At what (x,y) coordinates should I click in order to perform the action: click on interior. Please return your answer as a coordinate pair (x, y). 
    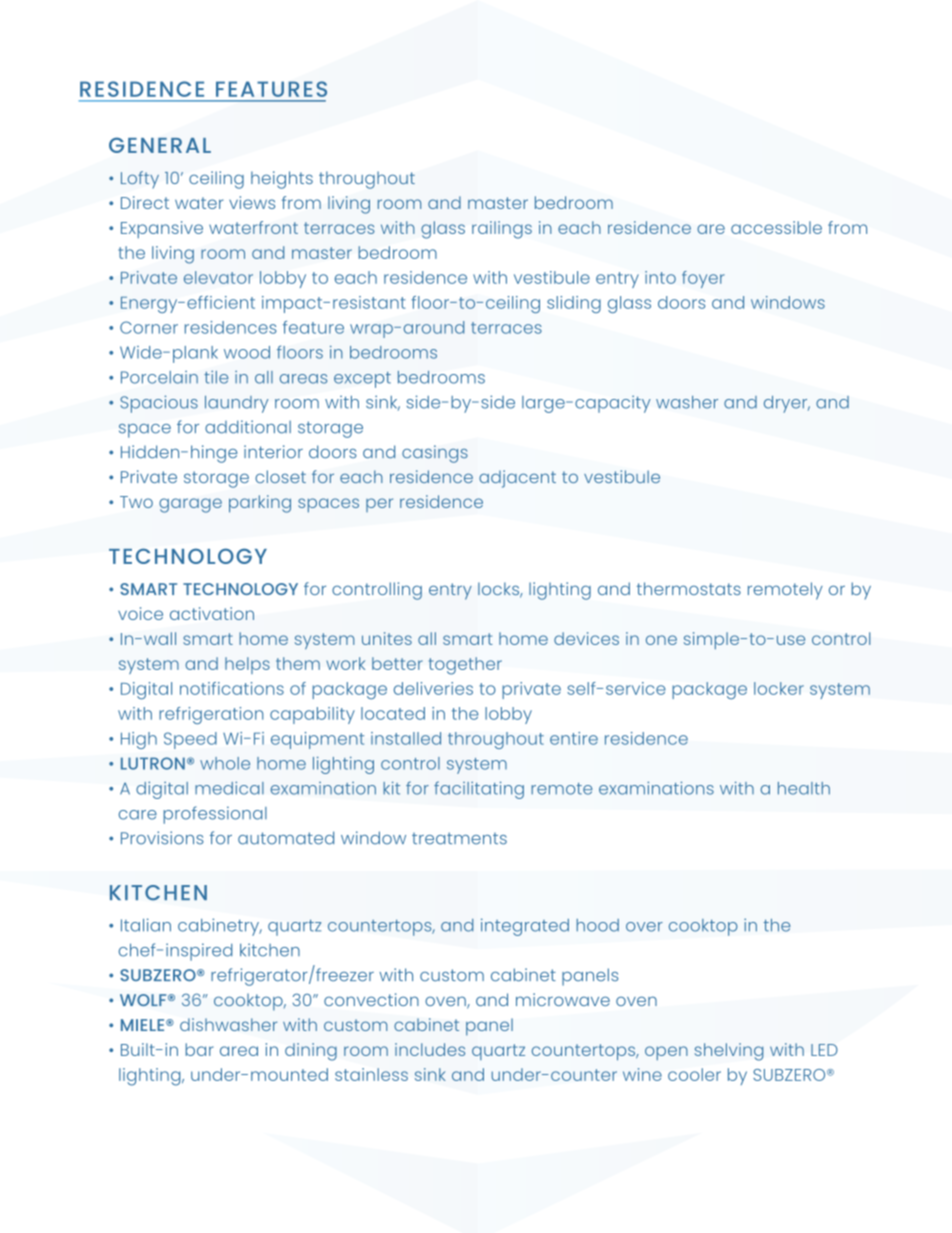
    Looking at the image, I should click on (273, 451).
